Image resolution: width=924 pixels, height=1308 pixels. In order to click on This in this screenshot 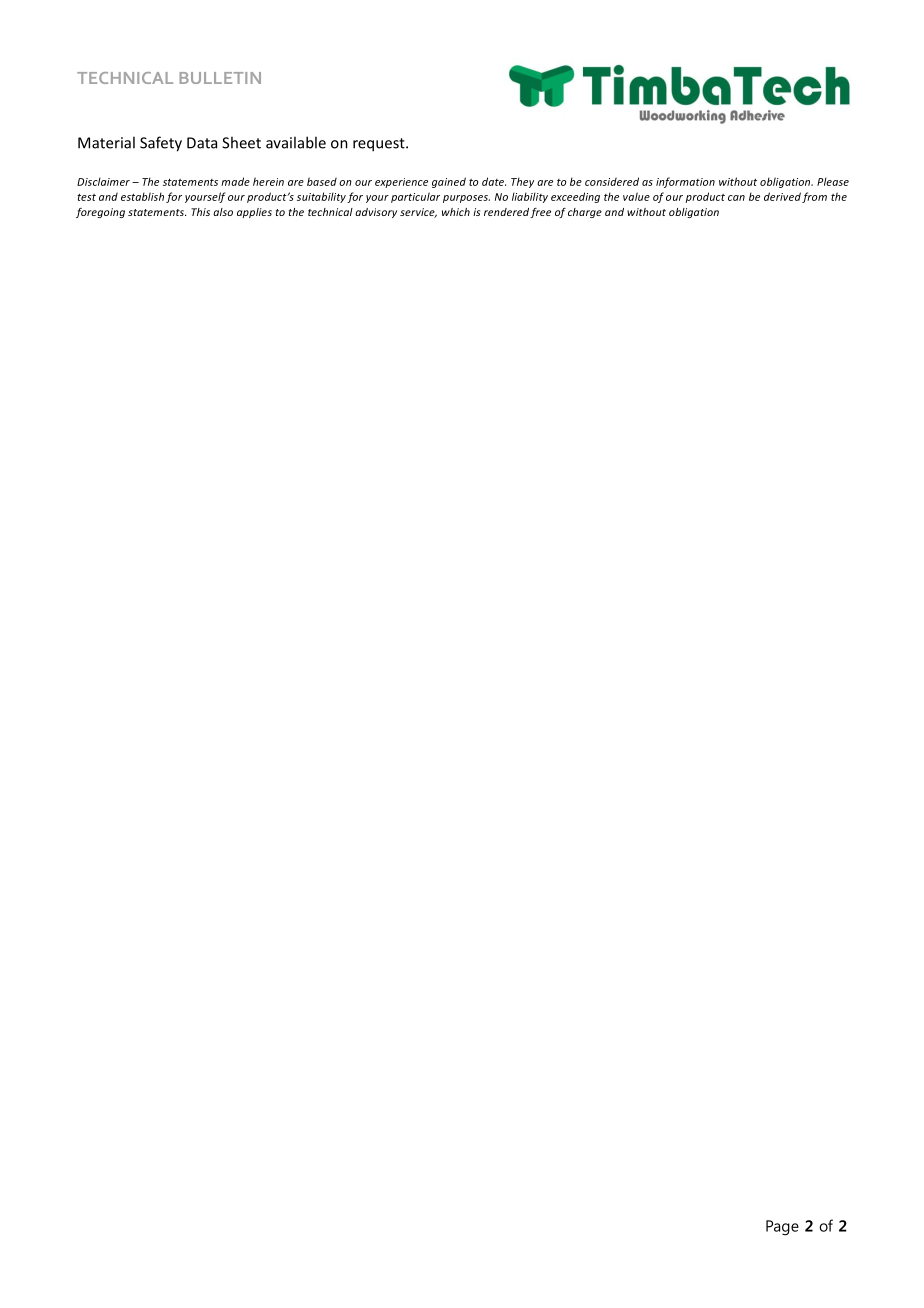, I will do `click(200, 212)`.
